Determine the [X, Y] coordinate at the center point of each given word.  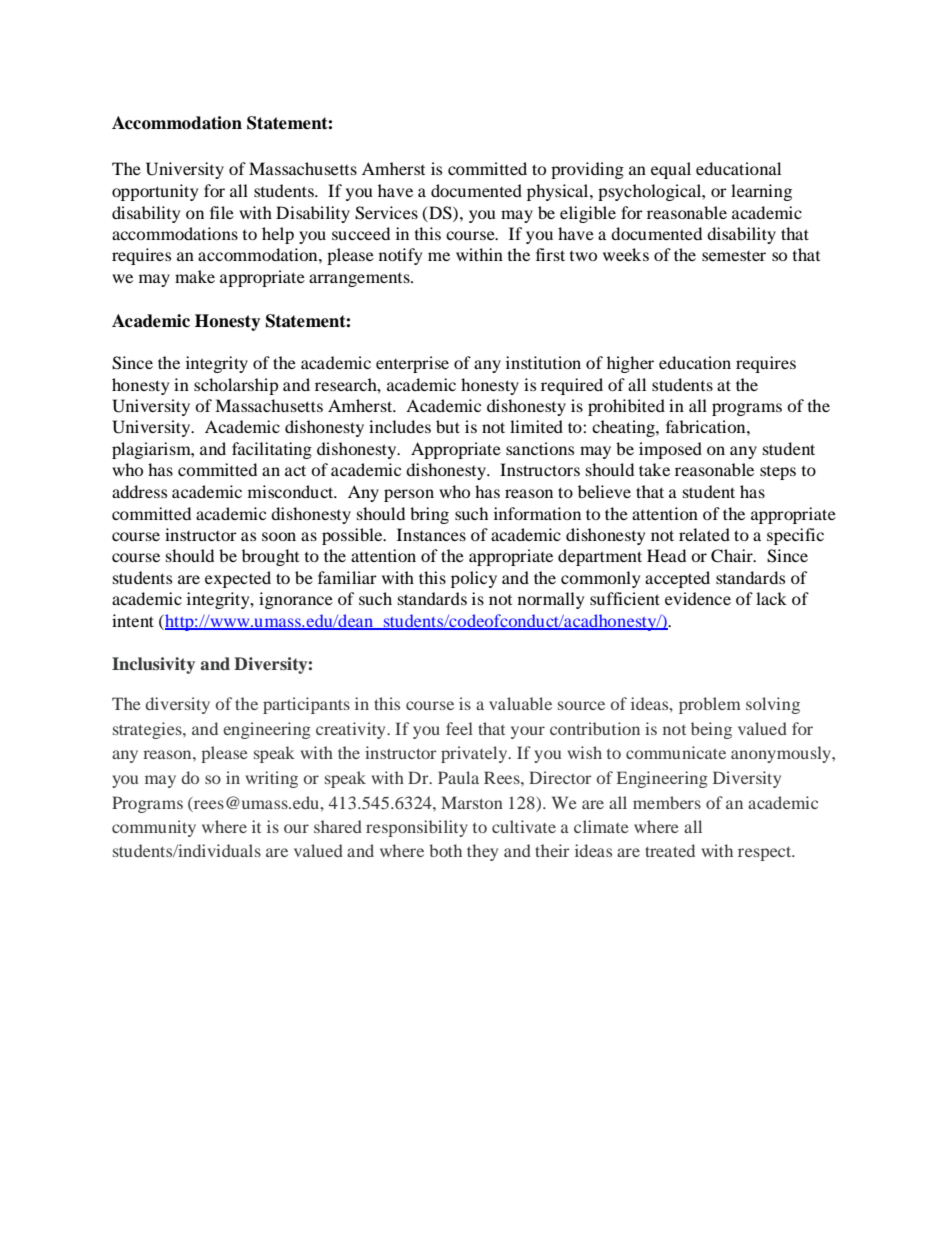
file [222, 212]
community [154, 828]
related [704, 534]
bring [429, 515]
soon [279, 536]
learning [761, 192]
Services [386, 213]
